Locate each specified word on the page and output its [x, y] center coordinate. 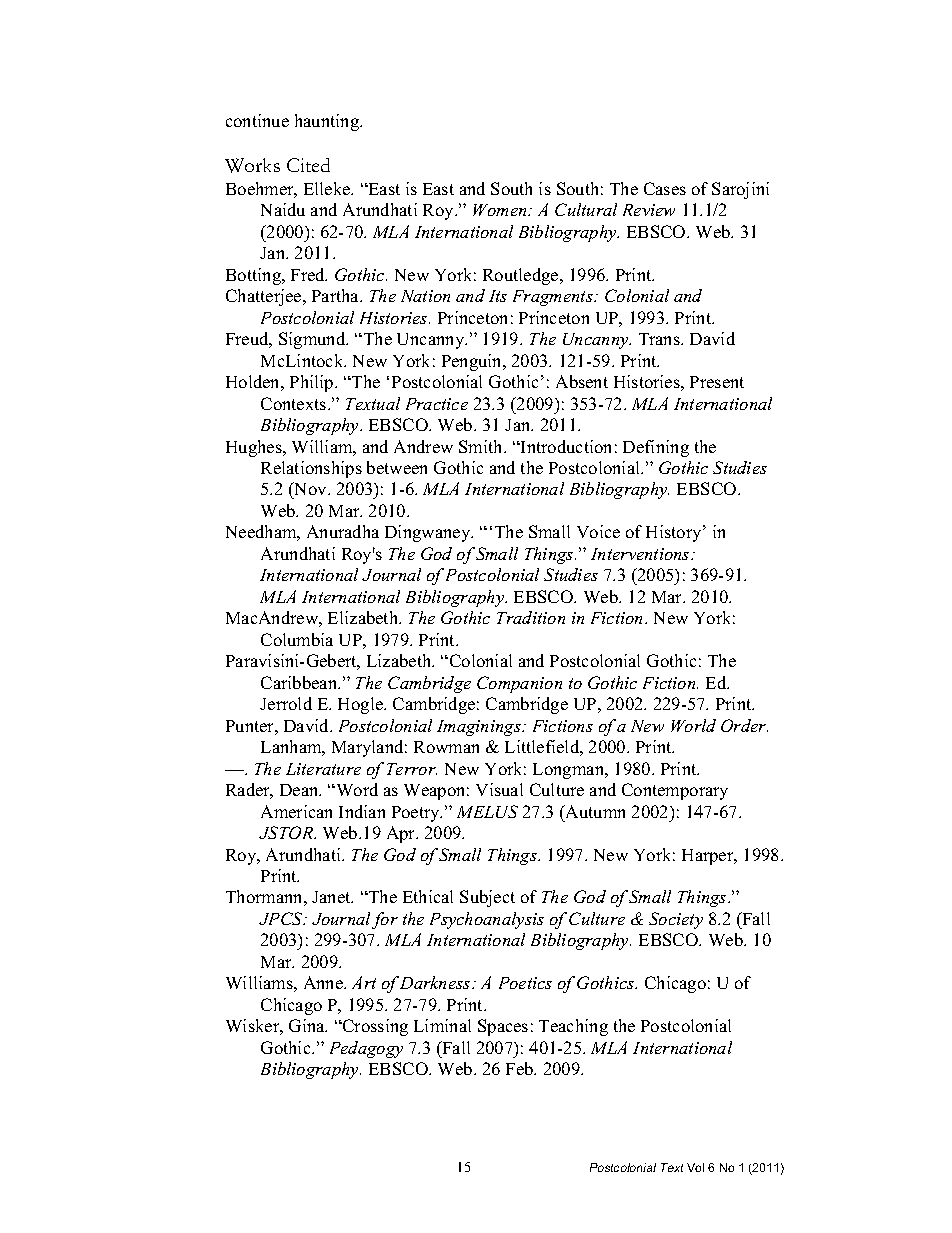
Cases [665, 188]
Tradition [531, 617]
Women [501, 210]
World [693, 725]
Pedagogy [366, 1049]
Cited [308, 165]
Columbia [297, 639]
